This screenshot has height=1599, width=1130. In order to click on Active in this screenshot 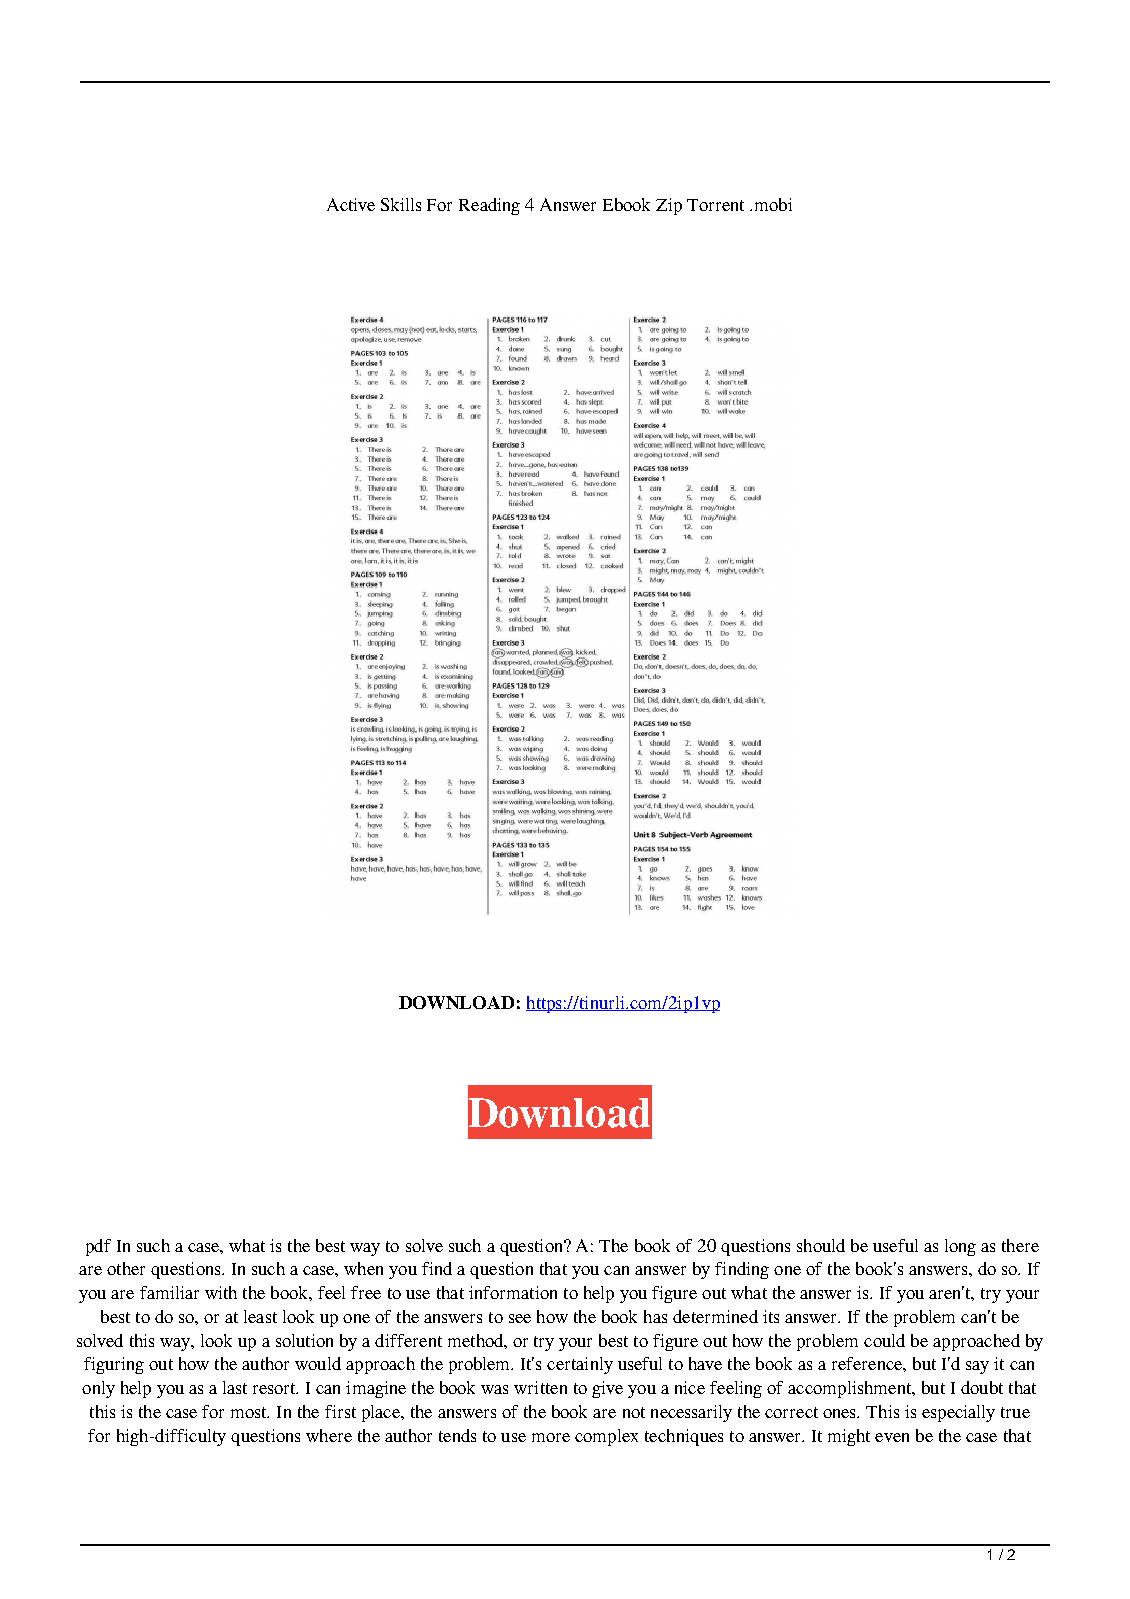, I will do `click(351, 204)`.
